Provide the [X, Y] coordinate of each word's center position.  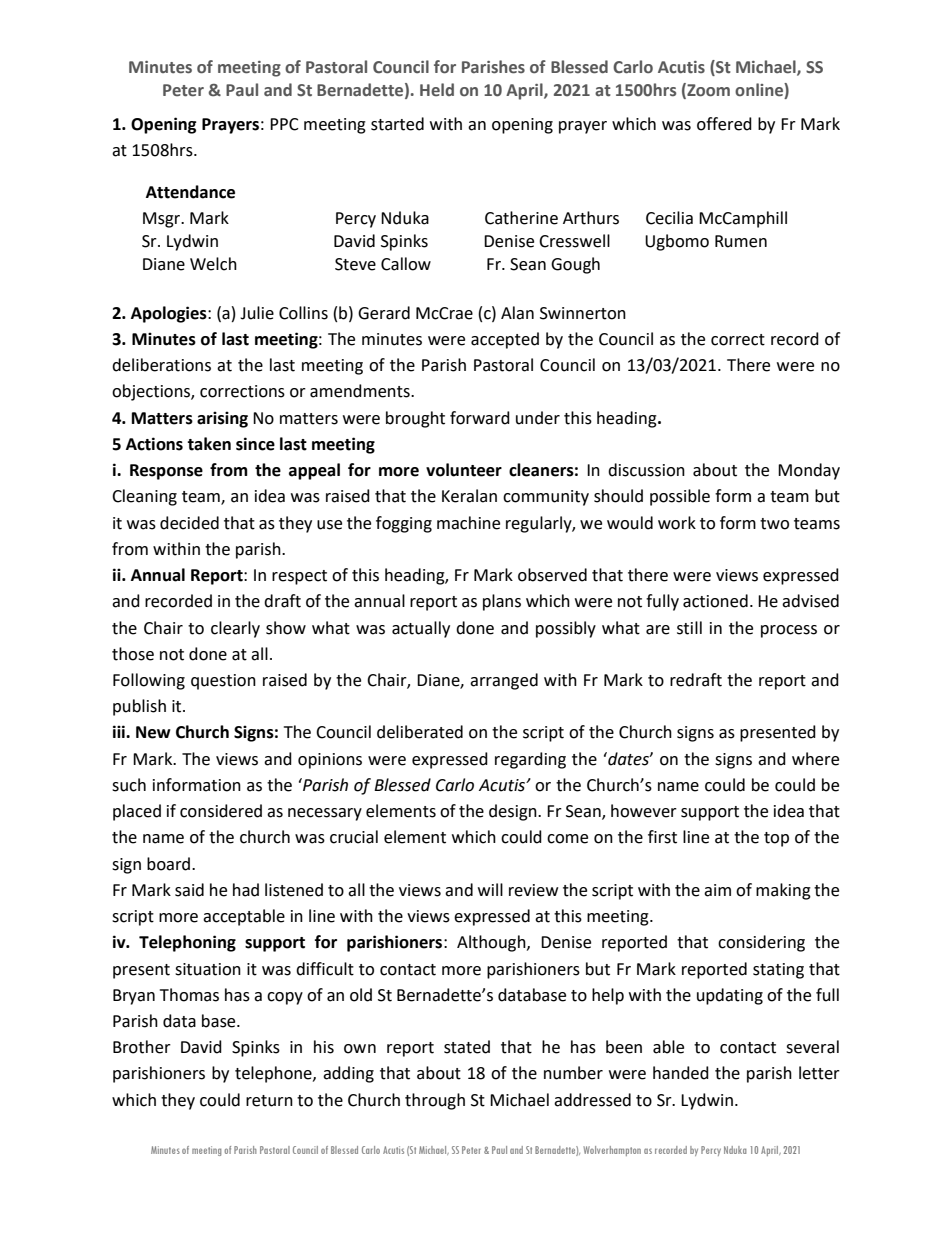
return [269, 1101]
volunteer [464, 470]
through [435, 1101]
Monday [809, 471]
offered [724, 124]
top [776, 839]
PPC [284, 124]
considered [221, 811]
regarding [530, 760]
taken [209, 444]
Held [437, 90]
